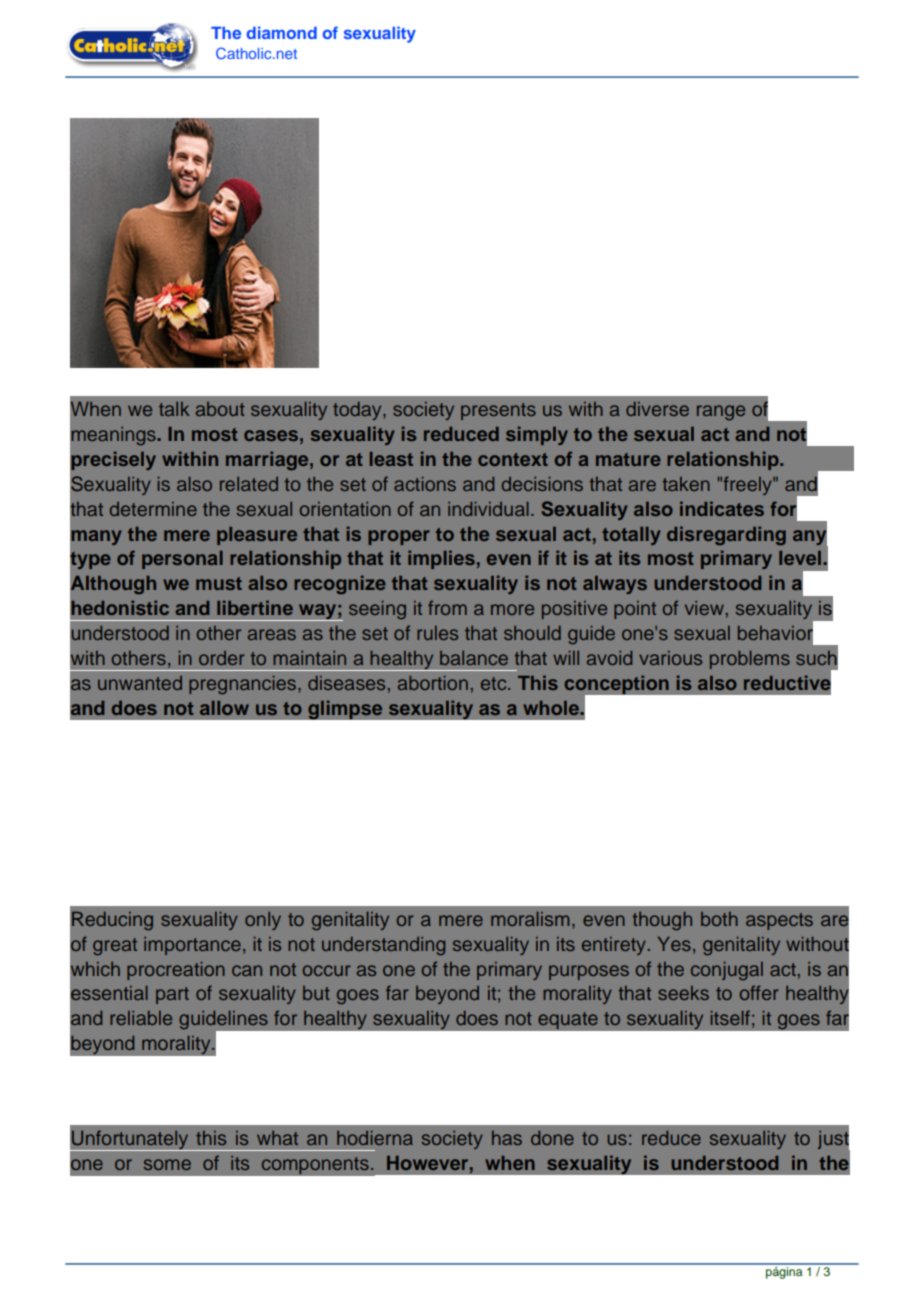  I want to click on allow, so click(224, 708).
